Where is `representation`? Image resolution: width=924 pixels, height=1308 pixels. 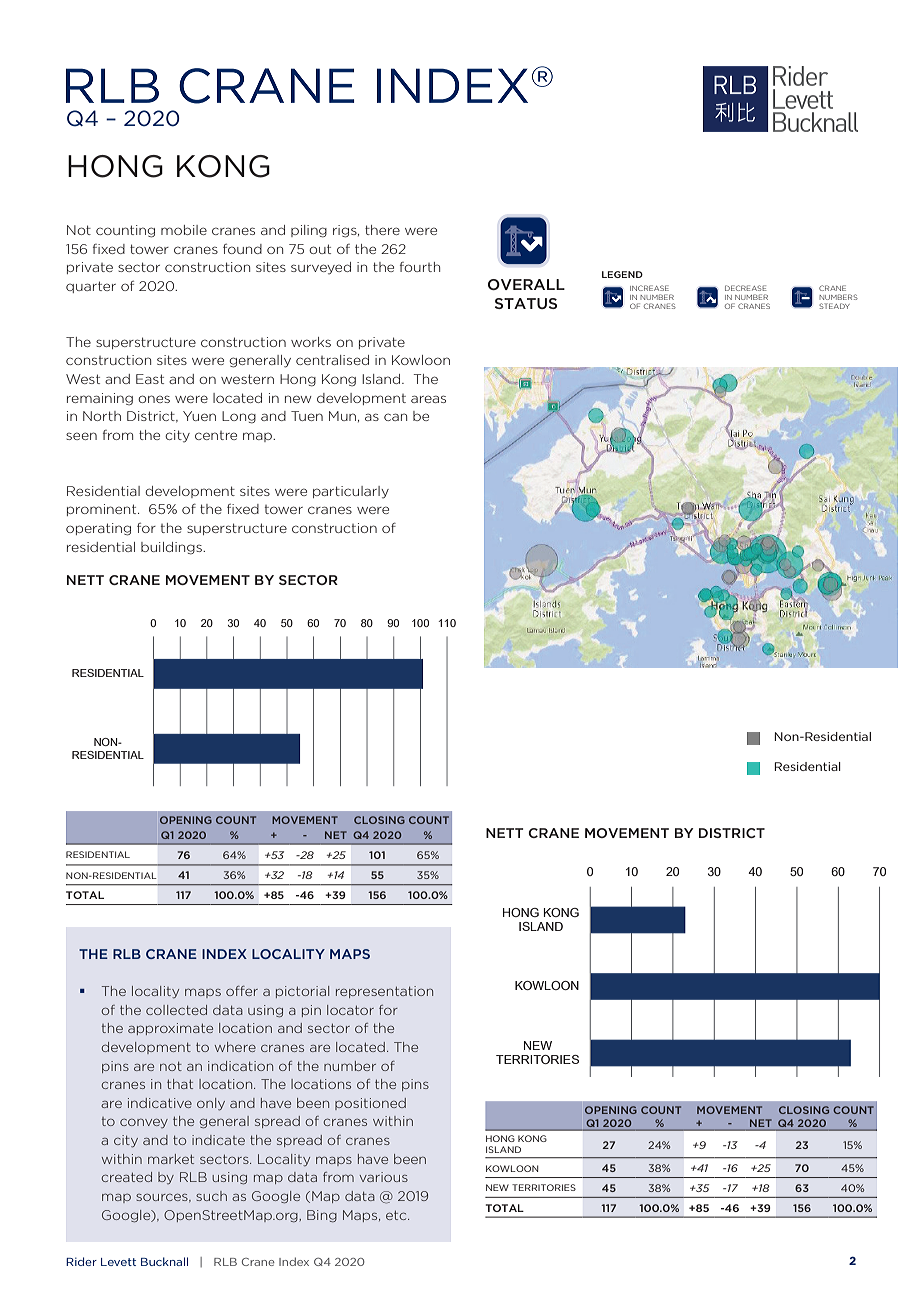
representation is located at coordinates (384, 992).
